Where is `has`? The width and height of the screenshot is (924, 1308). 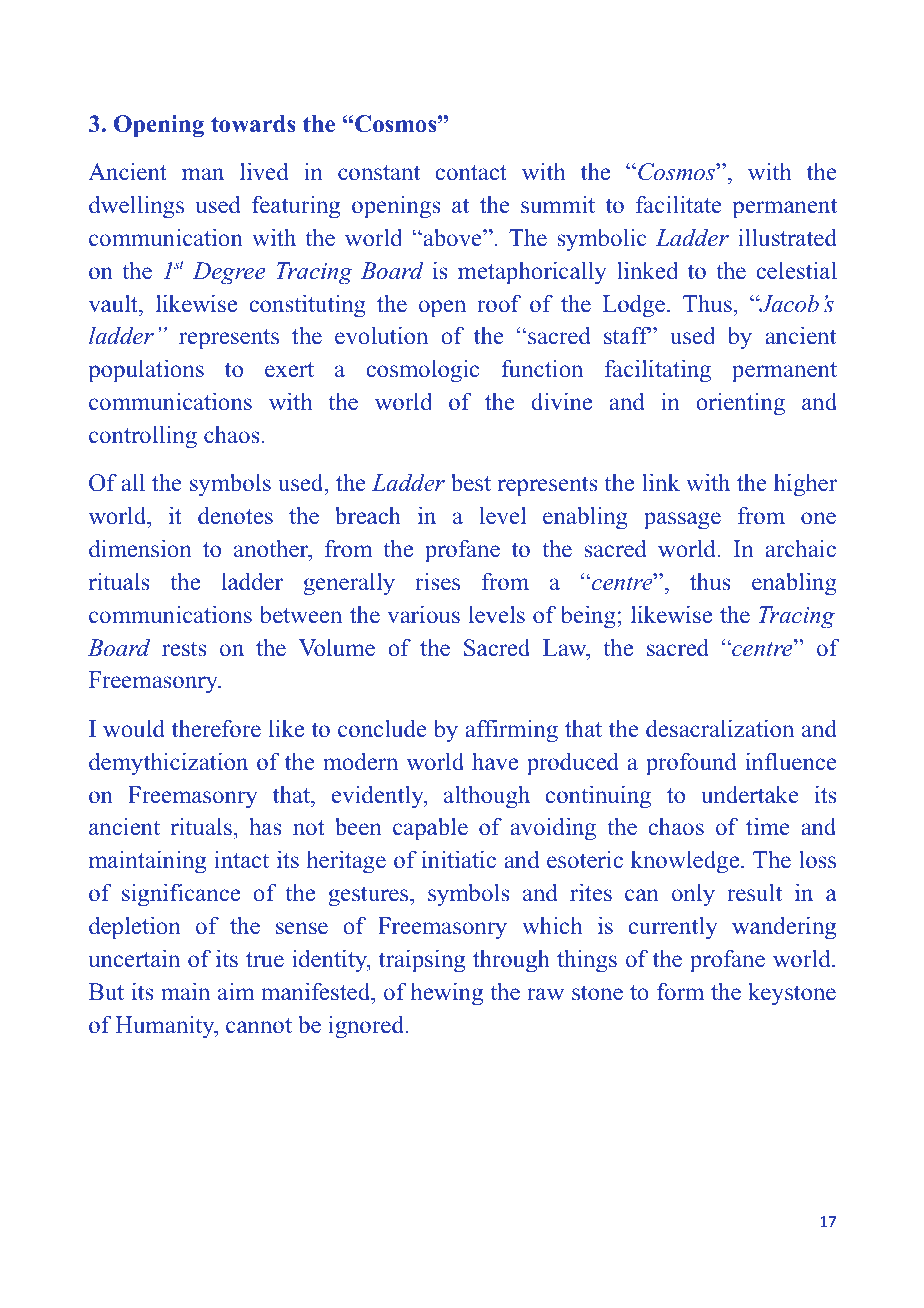 has is located at coordinates (265, 826).
